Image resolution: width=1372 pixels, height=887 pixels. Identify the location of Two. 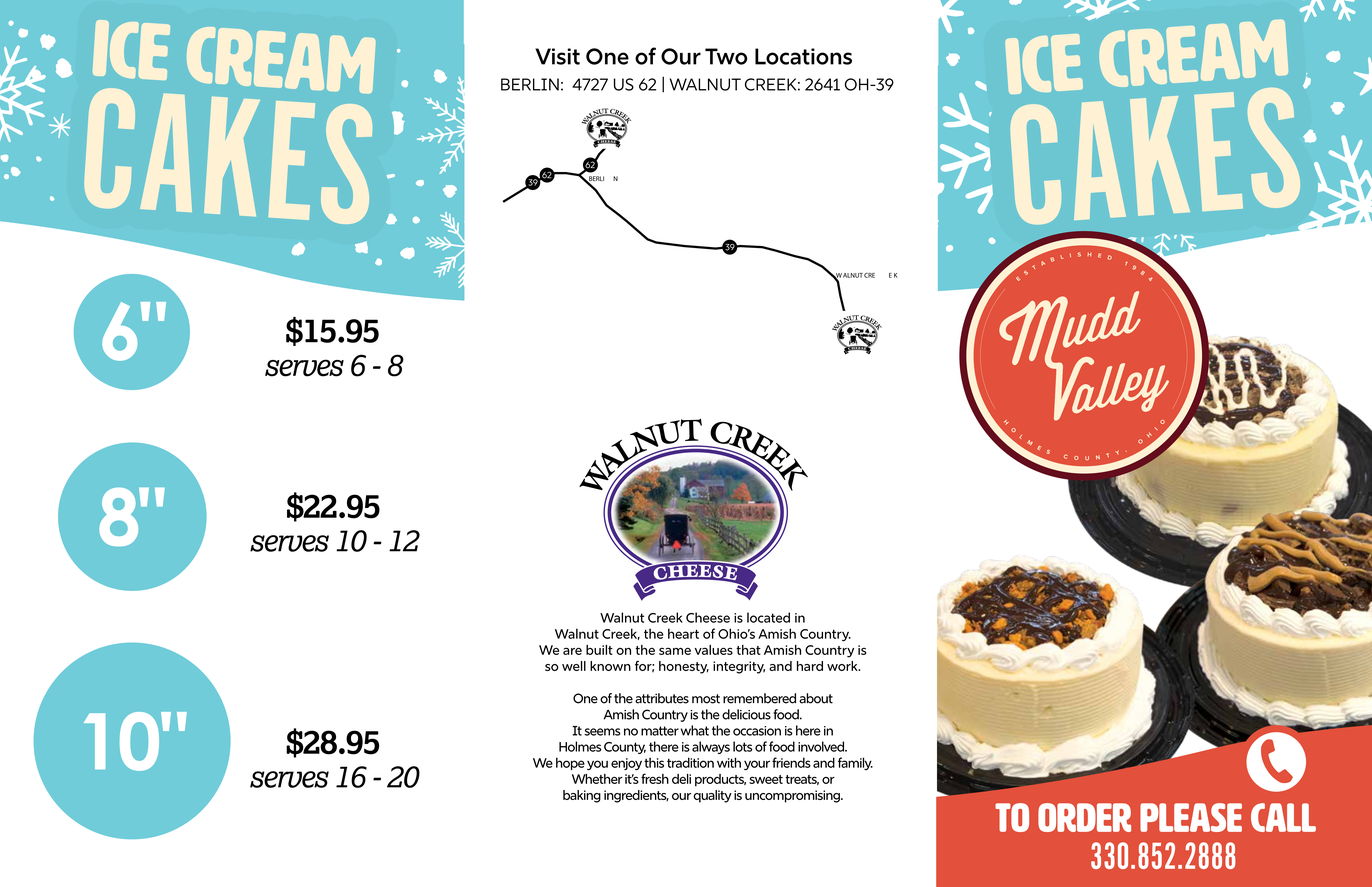
(726, 56).
